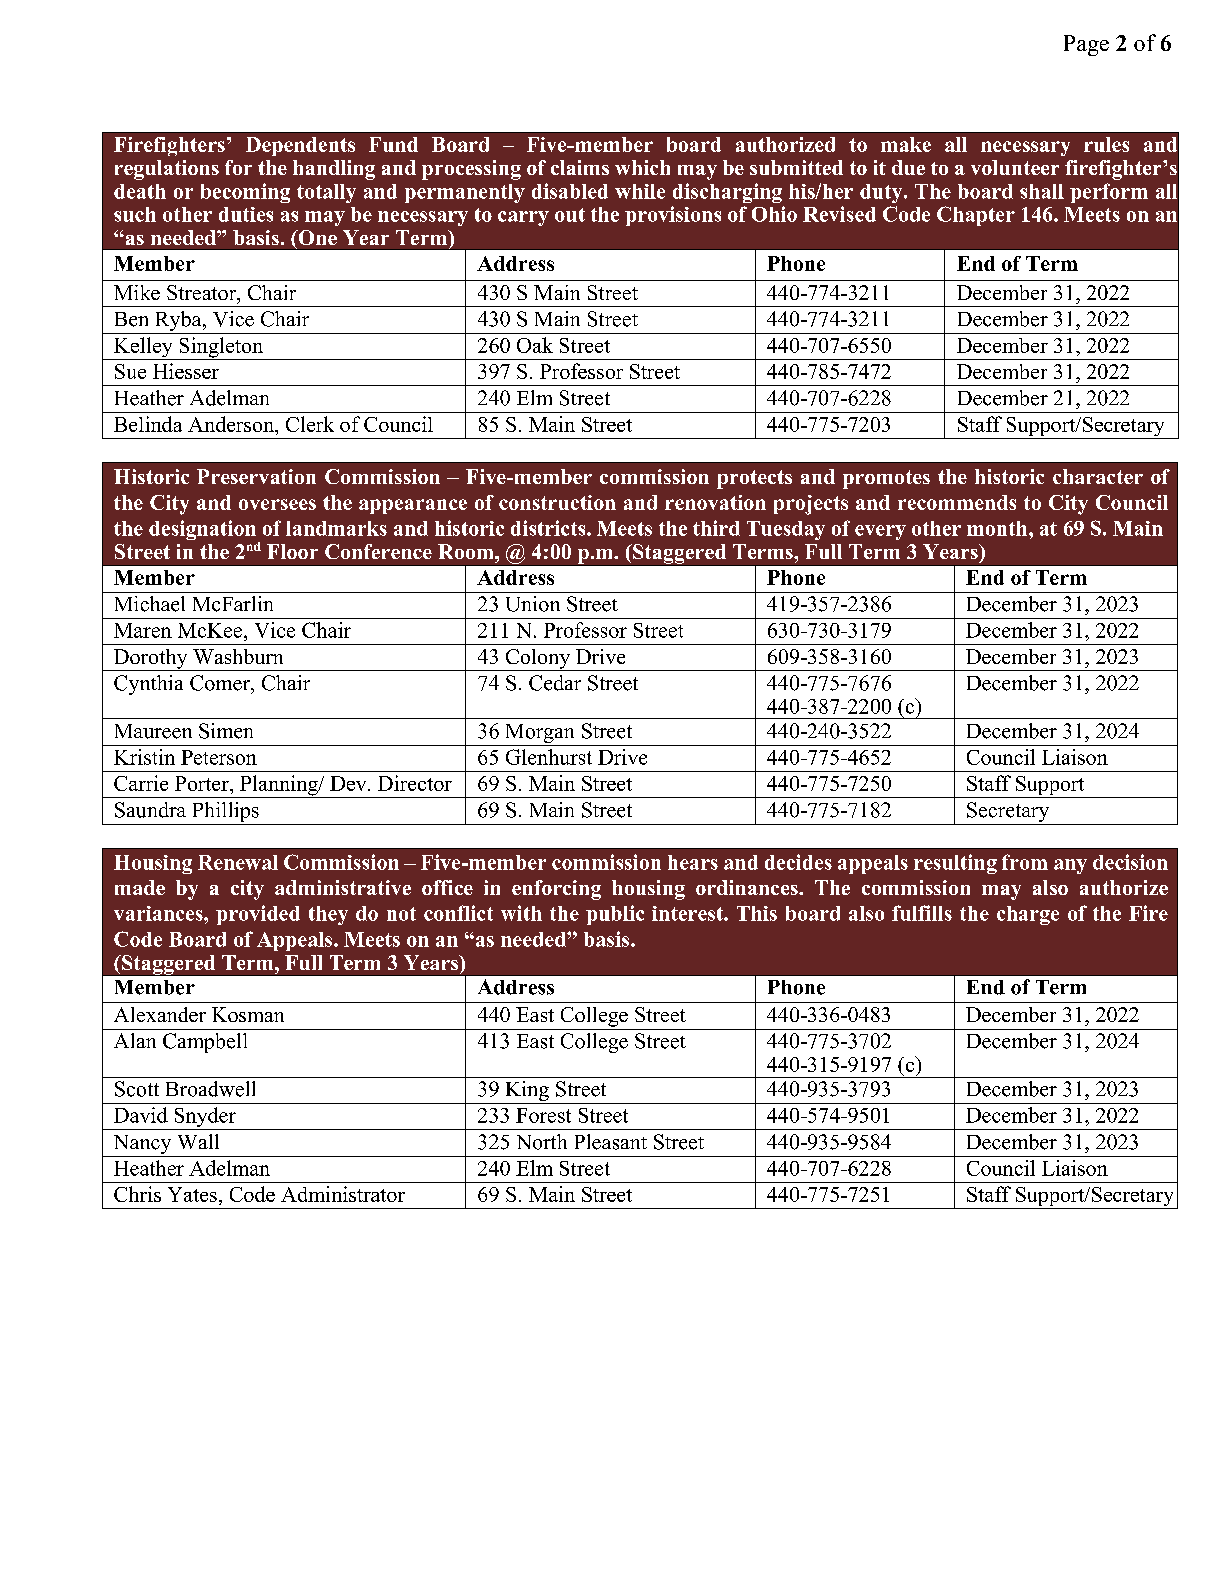 The image size is (1230, 1591). Describe the element at coordinates (533, 604) in the screenshot. I see `Union` at that location.
